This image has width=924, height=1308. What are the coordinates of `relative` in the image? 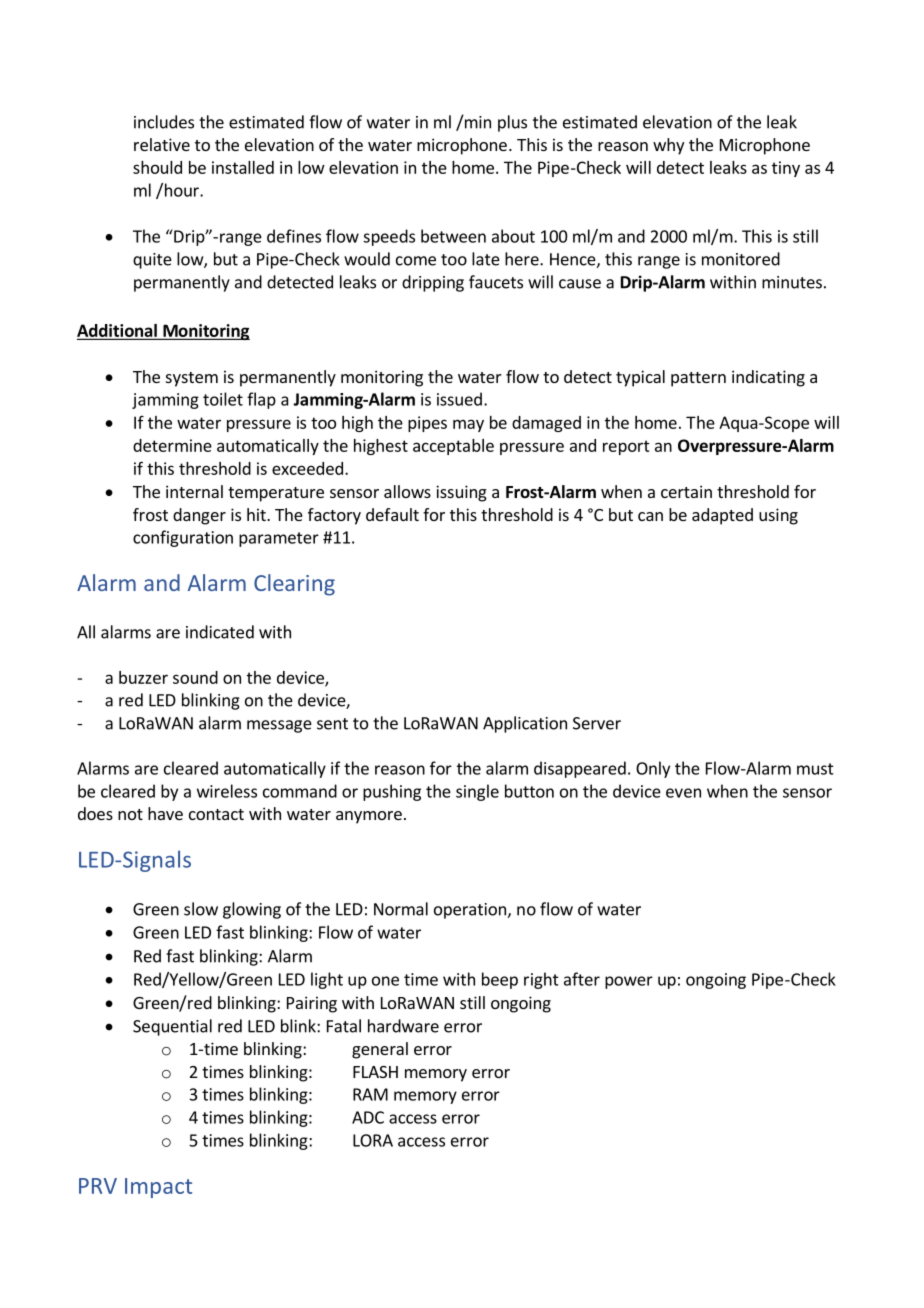 It's located at (162, 144).
